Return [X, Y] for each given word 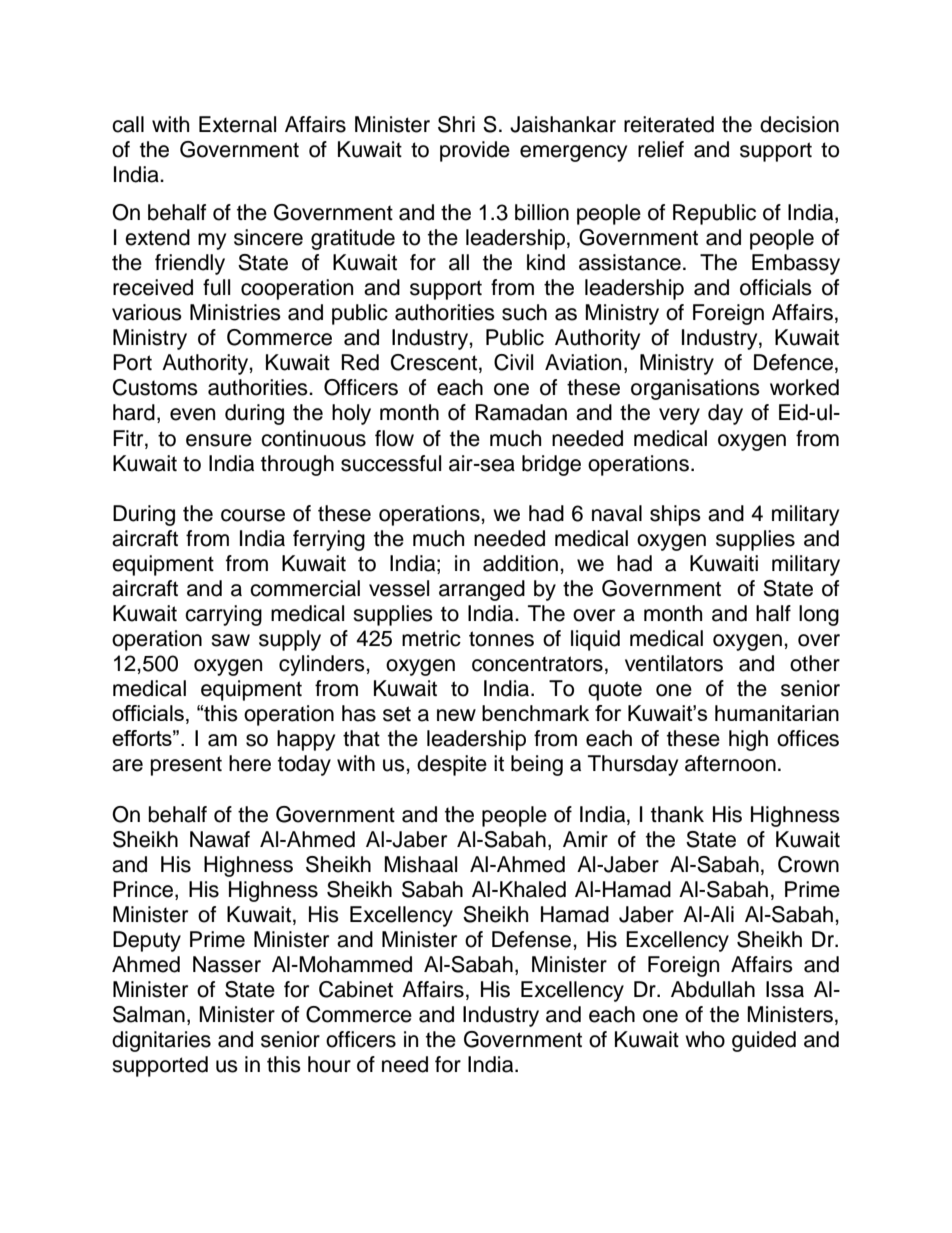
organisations [695, 389]
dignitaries [161, 1041]
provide [475, 151]
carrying [223, 615]
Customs [155, 387]
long [819, 615]
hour [329, 1064]
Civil [513, 362]
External [237, 124]
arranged [482, 590]
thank [677, 814]
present [186, 766]
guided [764, 1041]
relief [661, 149]
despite [452, 765]
